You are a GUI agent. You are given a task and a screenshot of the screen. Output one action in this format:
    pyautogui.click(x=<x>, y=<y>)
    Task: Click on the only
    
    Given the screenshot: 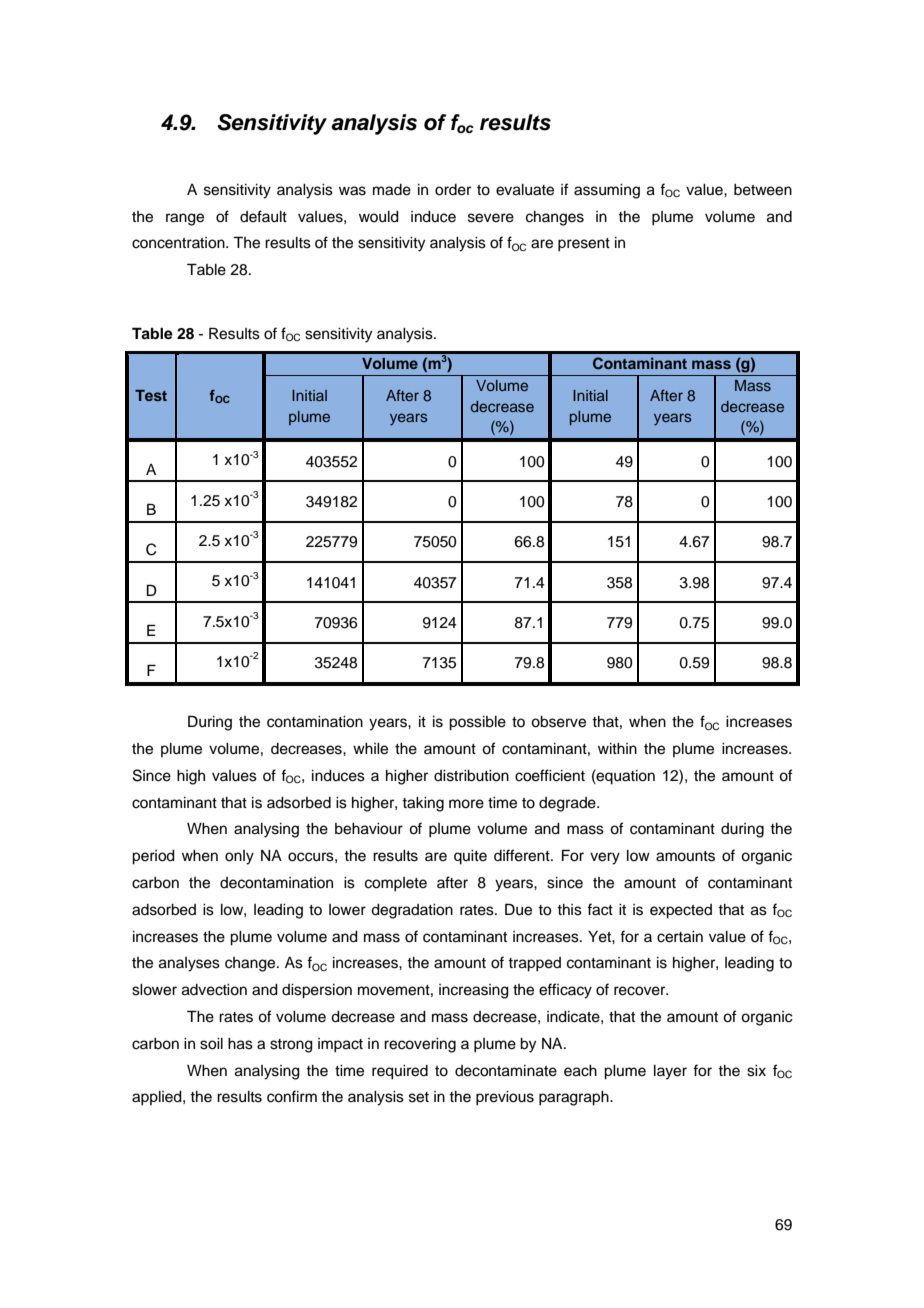 What is the action you would take?
    pyautogui.click(x=239, y=857)
